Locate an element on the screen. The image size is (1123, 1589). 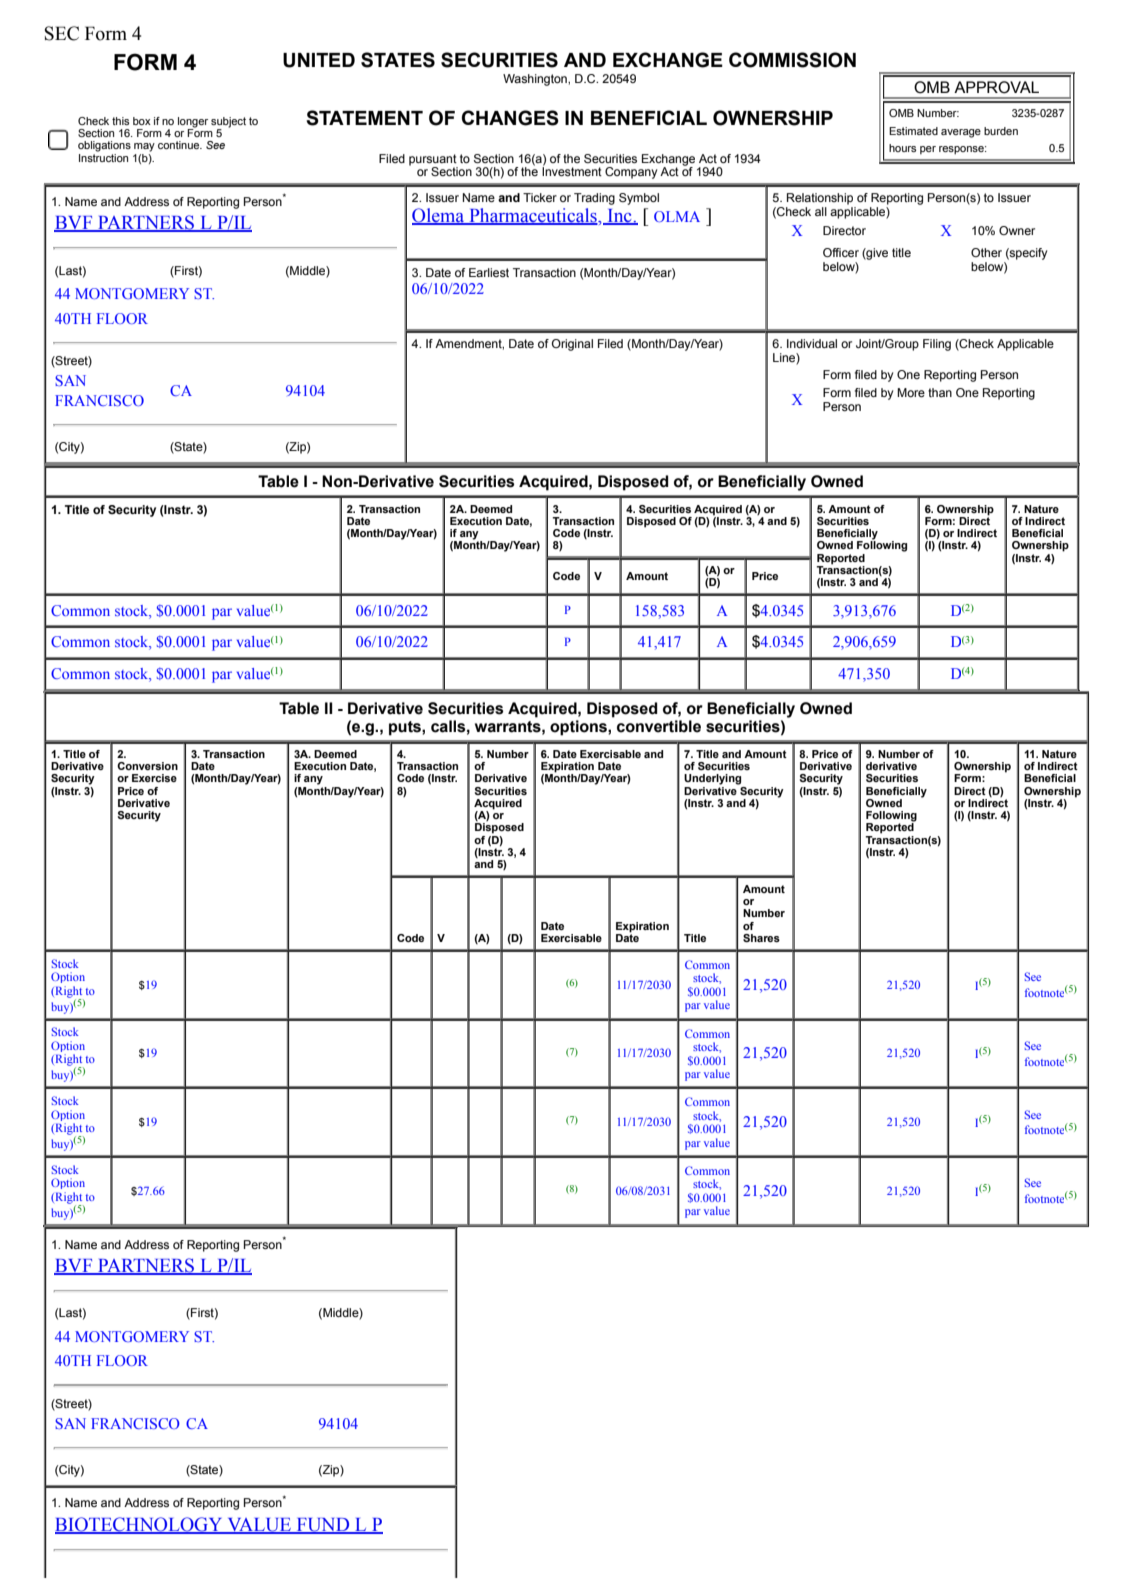
subject is located at coordinates (228, 123).
